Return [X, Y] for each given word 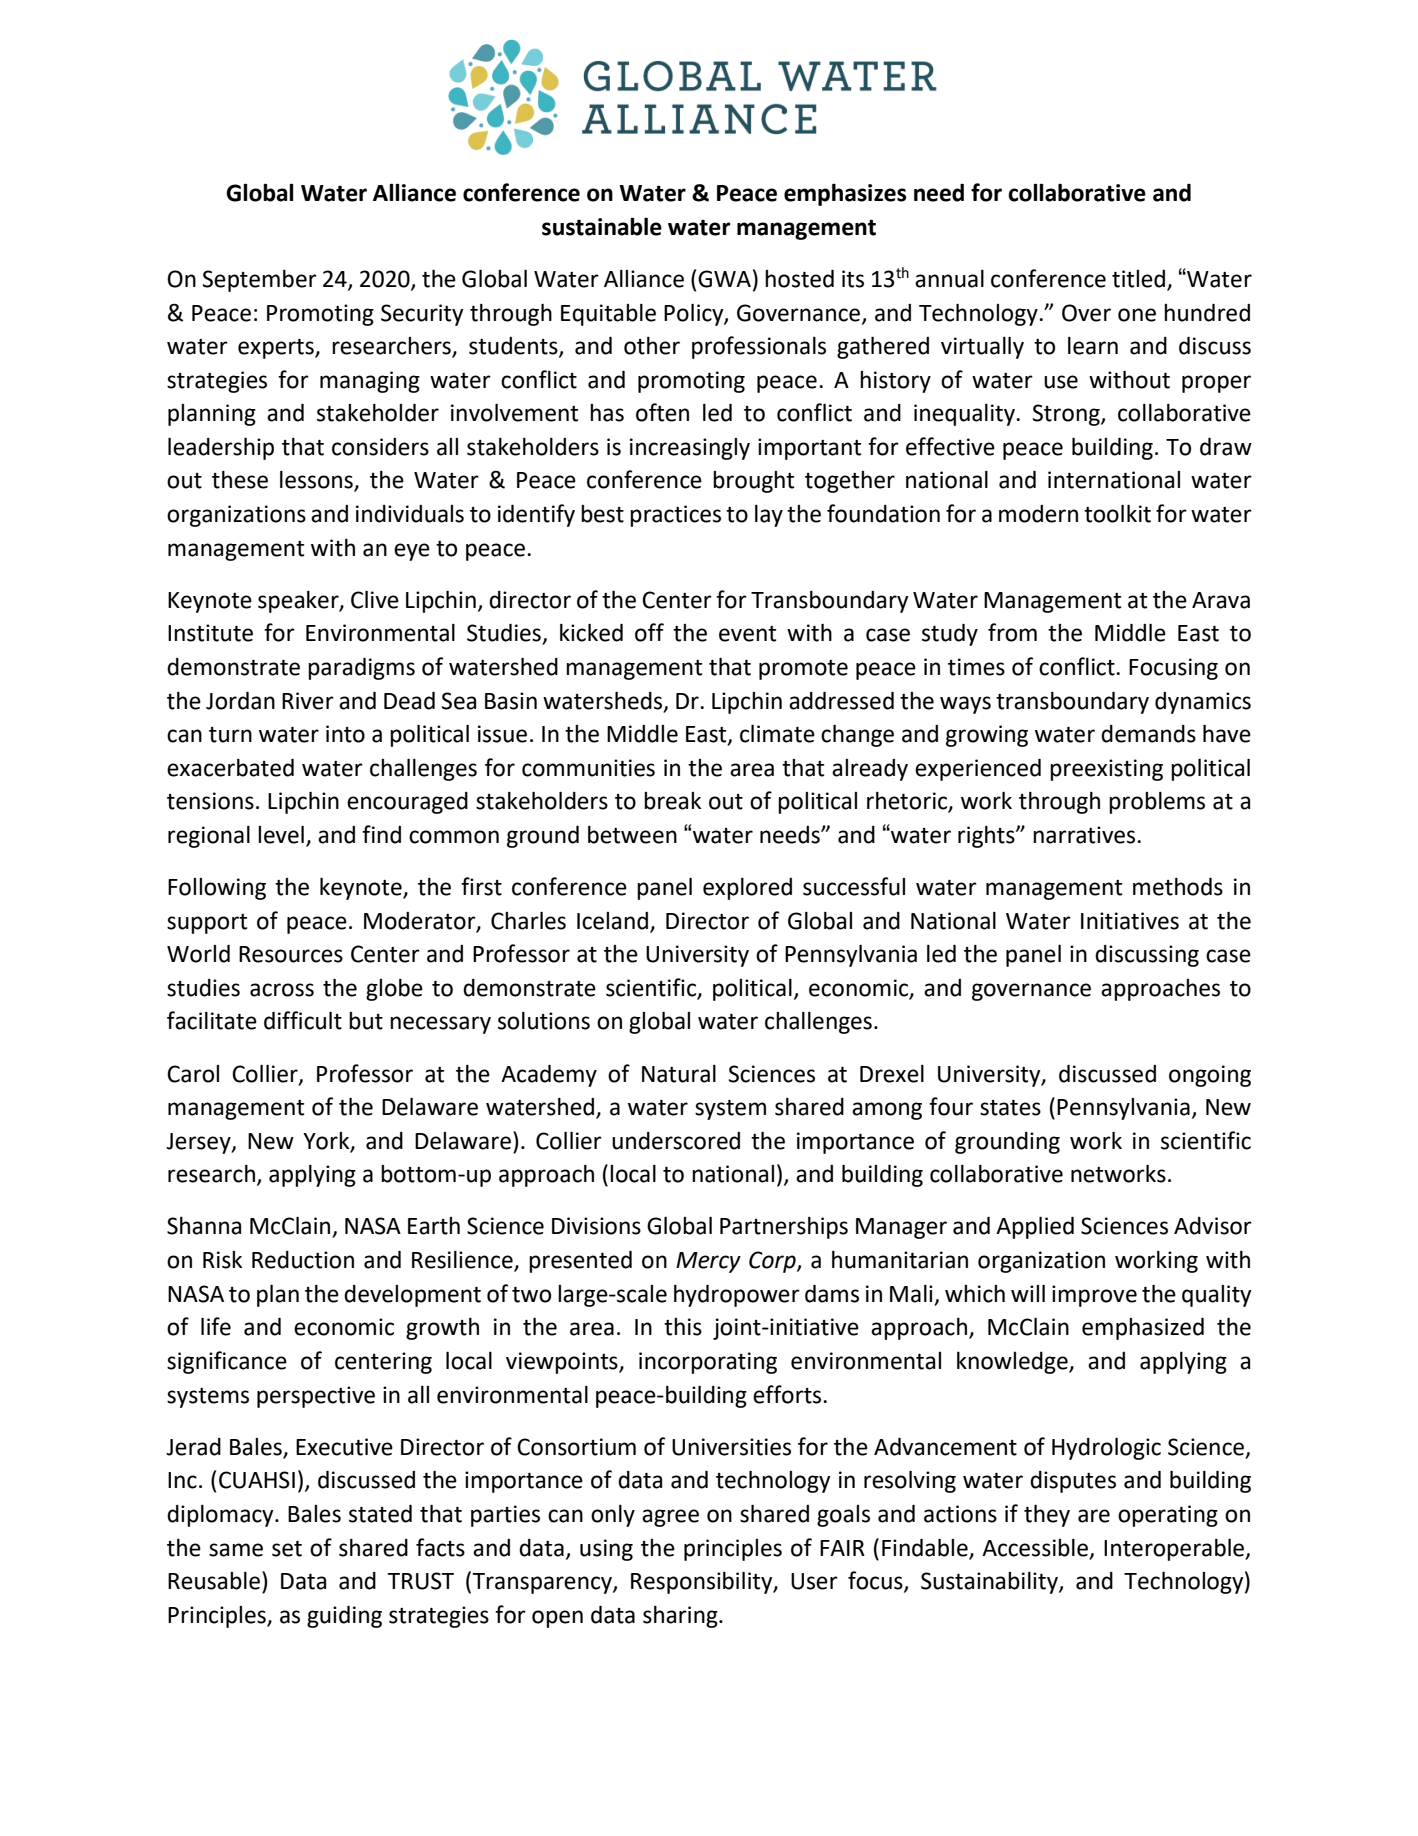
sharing [681, 1617]
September [260, 281]
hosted [799, 279]
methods [1178, 887]
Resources [291, 954]
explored [747, 889]
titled [1140, 280]
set [287, 1549]
